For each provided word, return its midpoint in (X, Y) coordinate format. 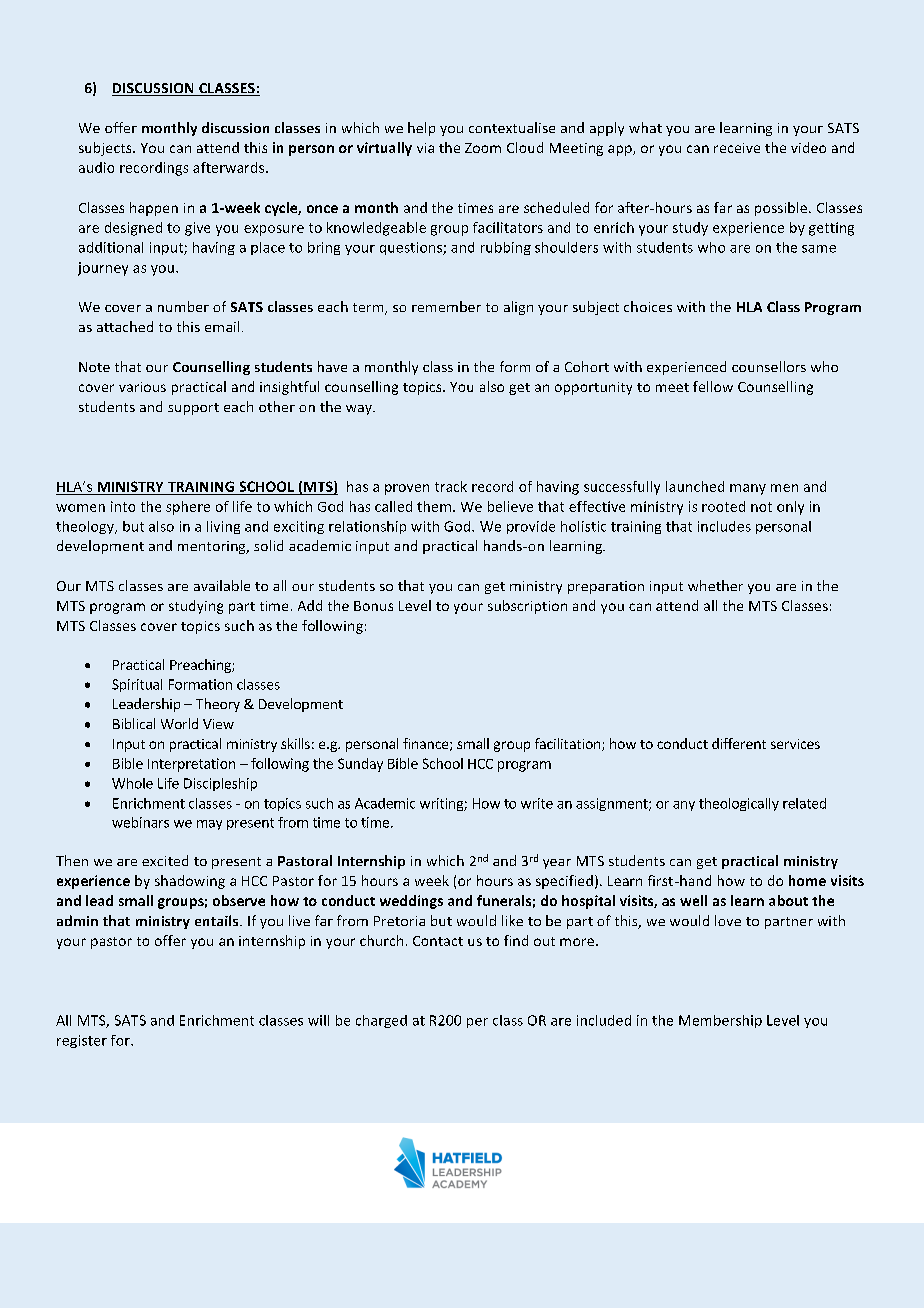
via (425, 148)
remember (446, 306)
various (142, 387)
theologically (739, 804)
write (537, 803)
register (82, 1041)
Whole (132, 783)
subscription (527, 607)
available (222, 585)
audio (96, 167)
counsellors (769, 366)
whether (715, 585)
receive (737, 148)
